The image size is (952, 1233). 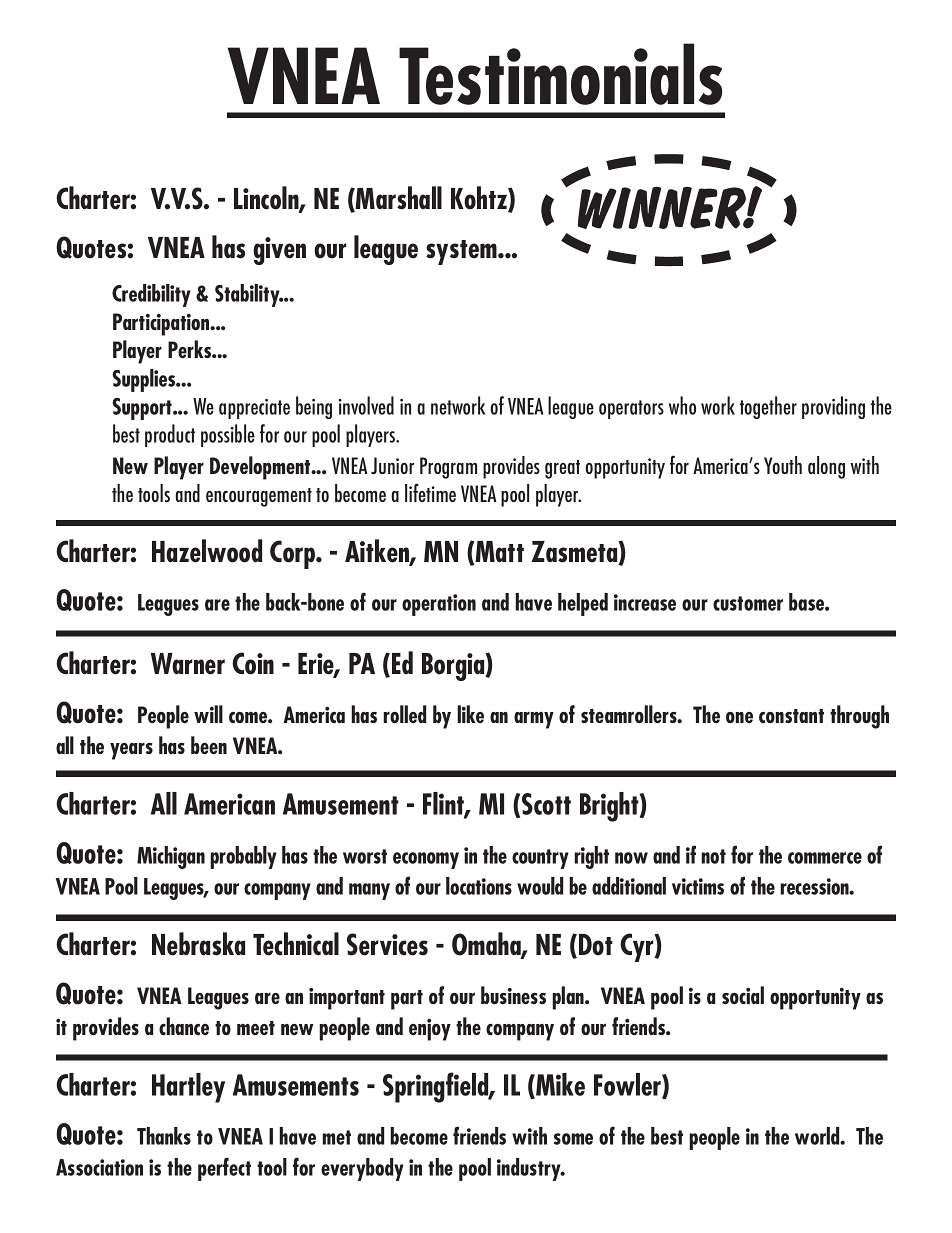 I want to click on Youth, so click(x=783, y=465).
